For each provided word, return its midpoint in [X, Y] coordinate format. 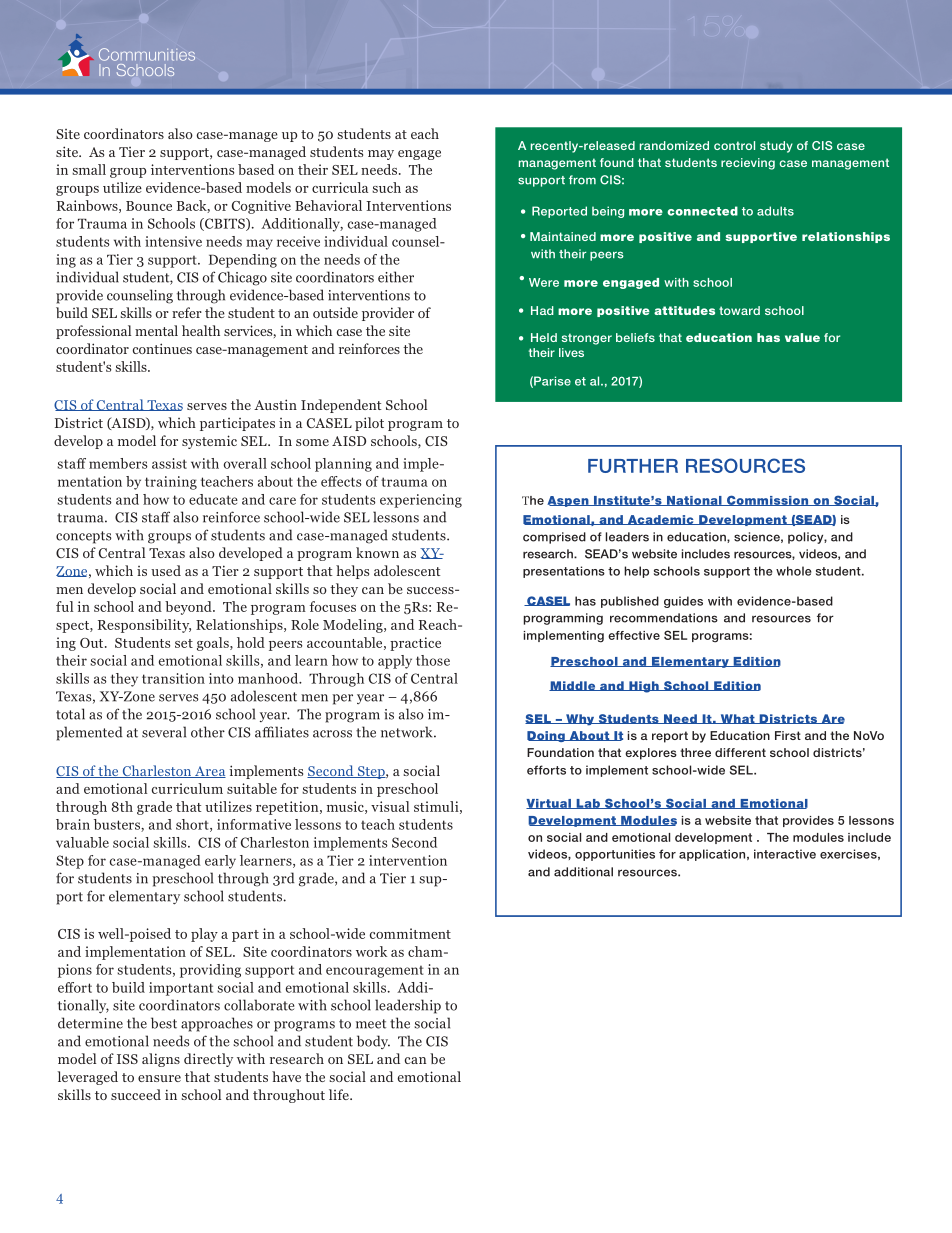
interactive [785, 854]
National [694, 501]
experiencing [421, 501]
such [386, 187]
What [737, 719]
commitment [410, 933]
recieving [748, 164]
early [220, 862]
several [164, 732]
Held [544, 337]
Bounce [149, 206]
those [433, 660]
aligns [161, 1060]
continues [162, 348]
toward [739, 310]
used [166, 570]
